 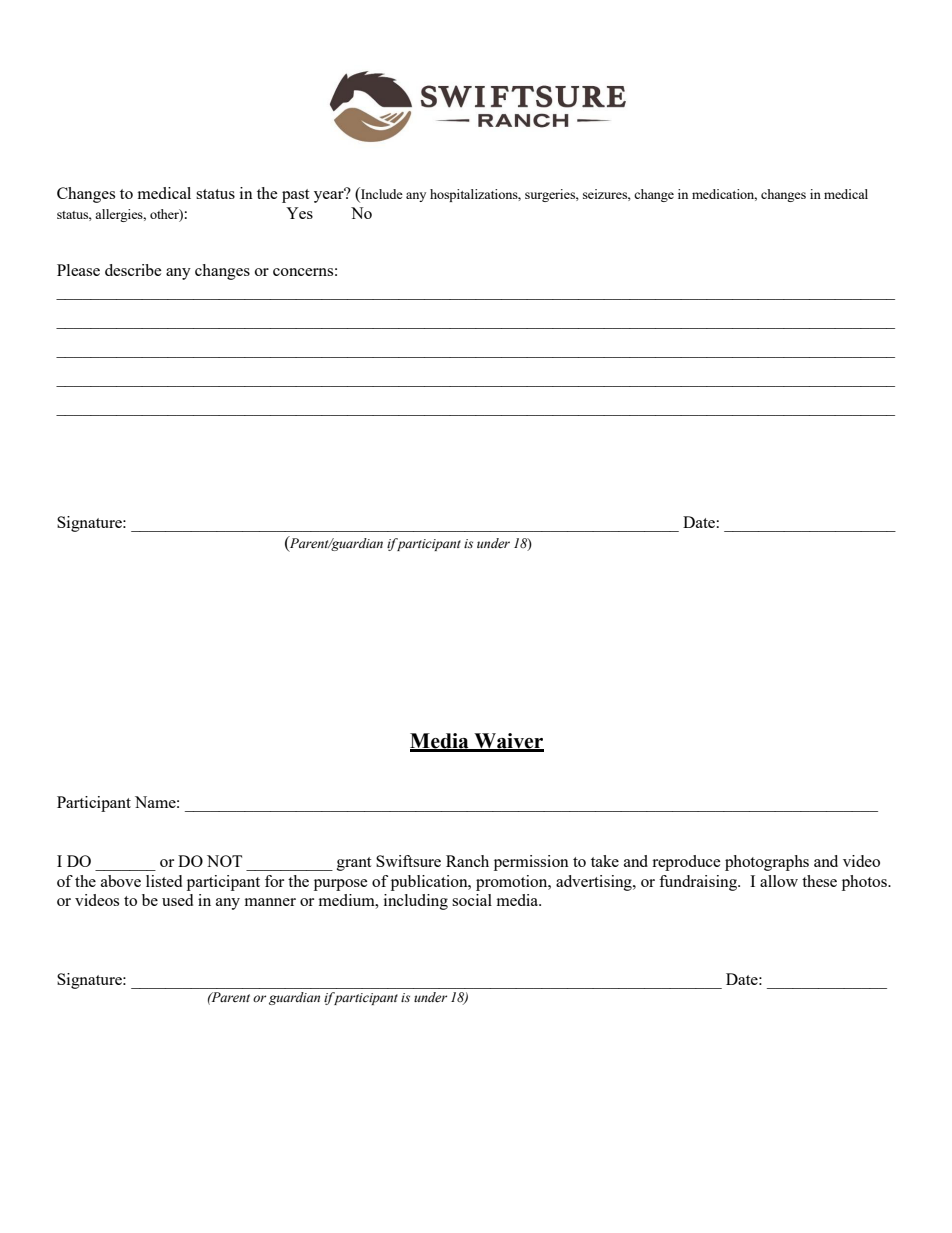 What do you see at coordinates (295, 196) in the page?
I see `past` at bounding box center [295, 196].
